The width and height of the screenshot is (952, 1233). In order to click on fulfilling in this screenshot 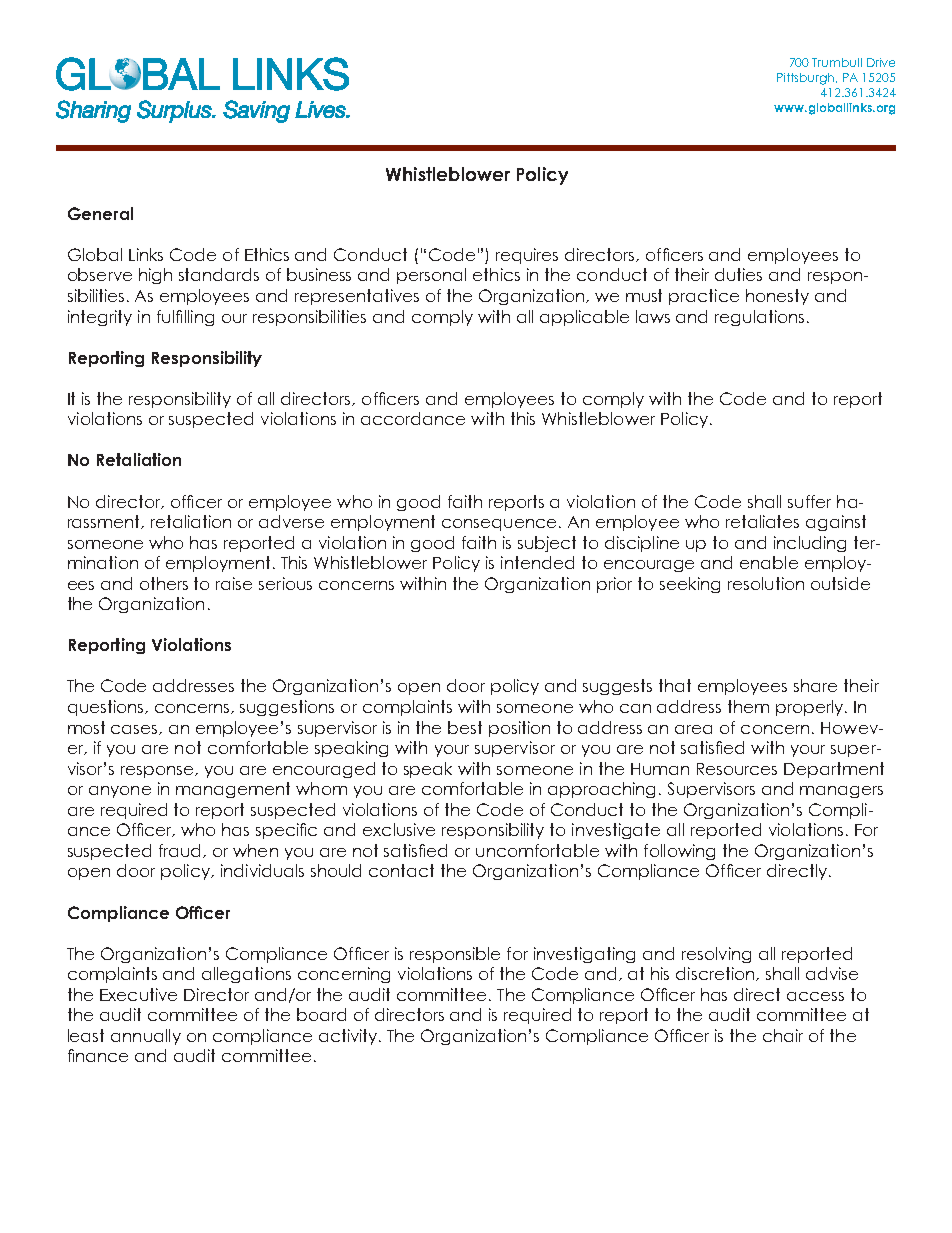, I will do `click(185, 318)`.
